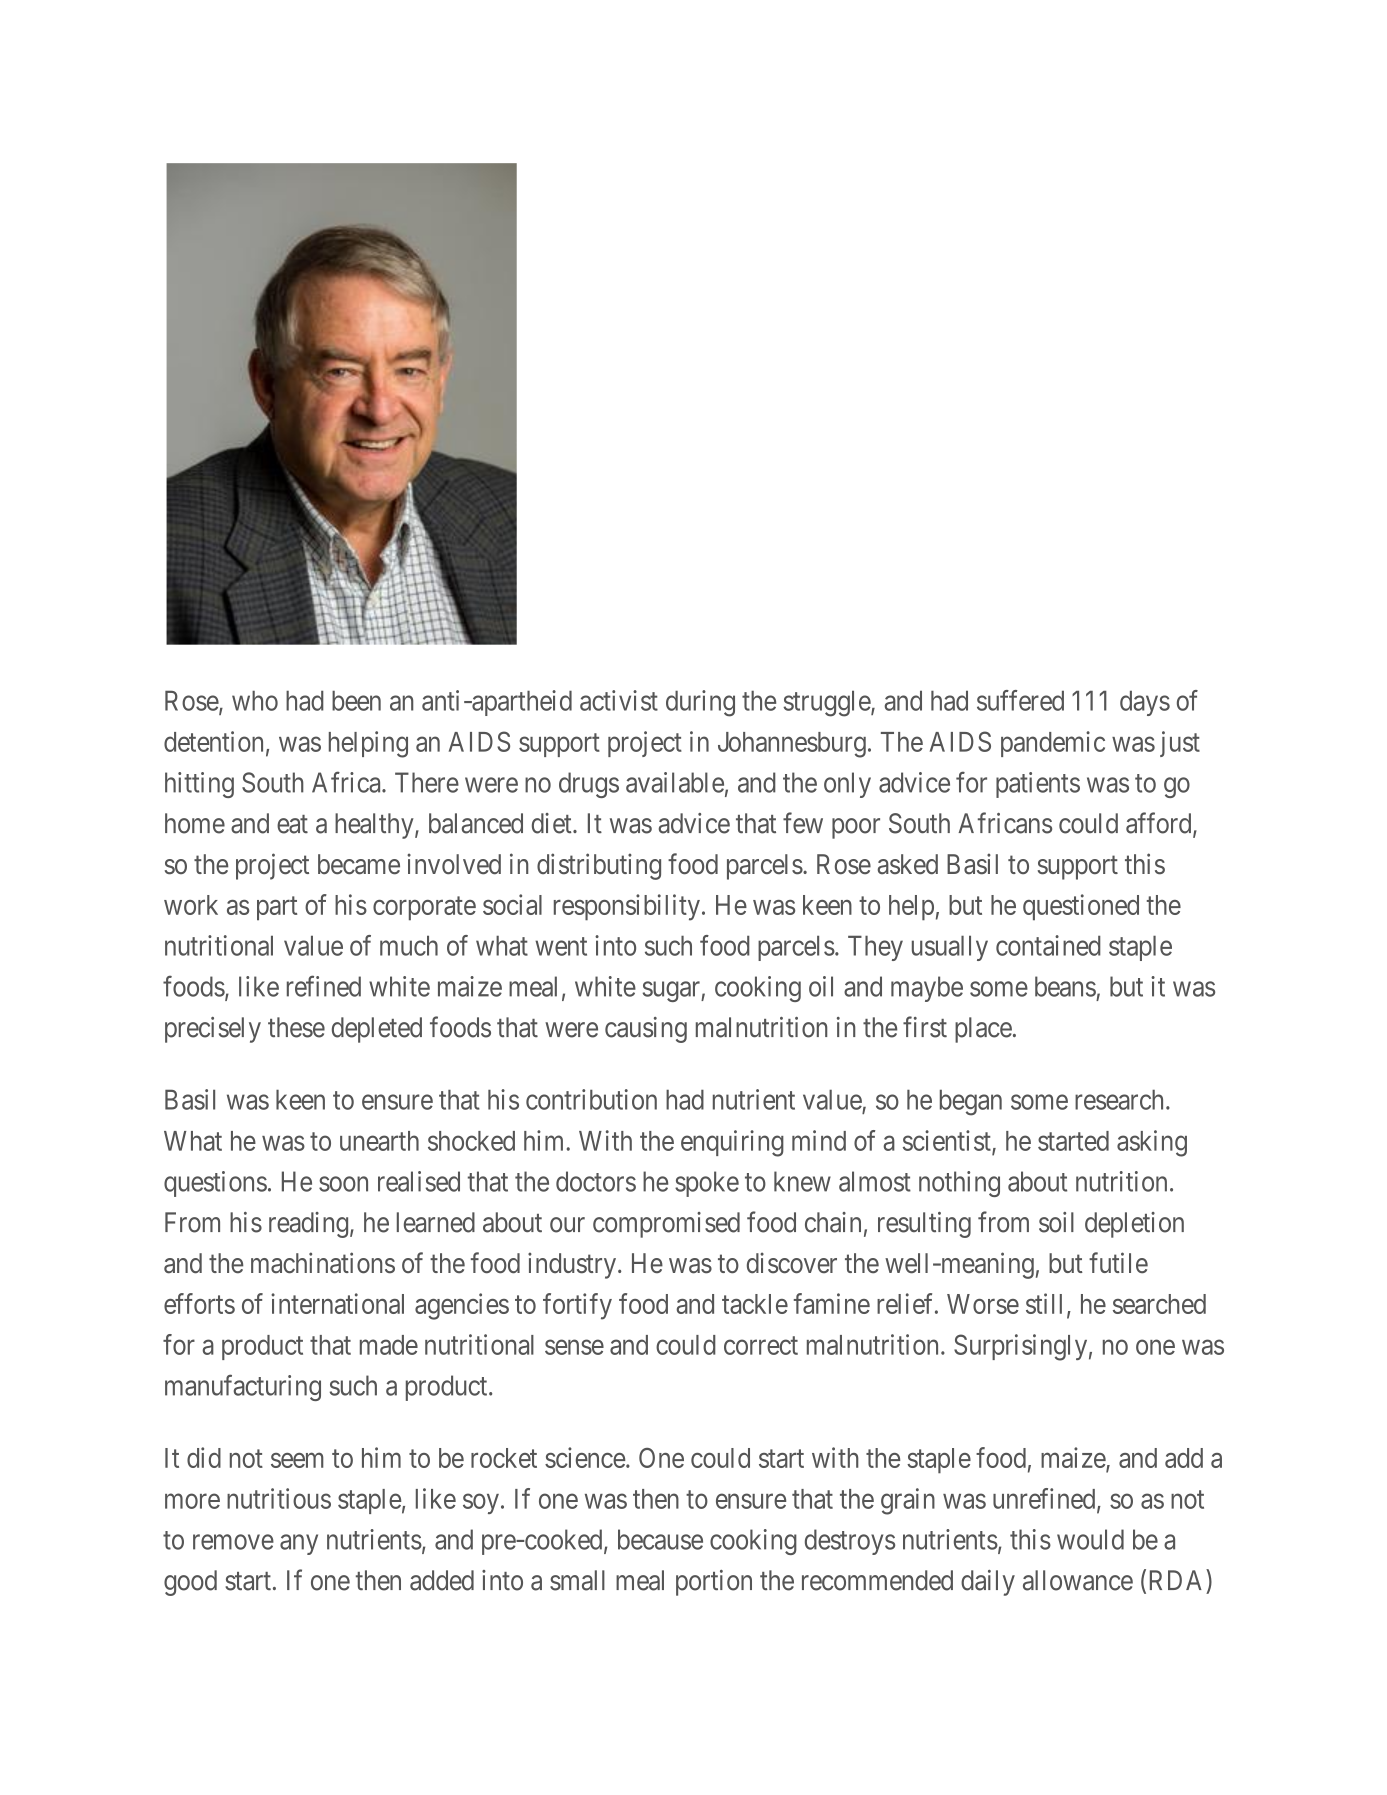  I want to click on been, so click(356, 700).
